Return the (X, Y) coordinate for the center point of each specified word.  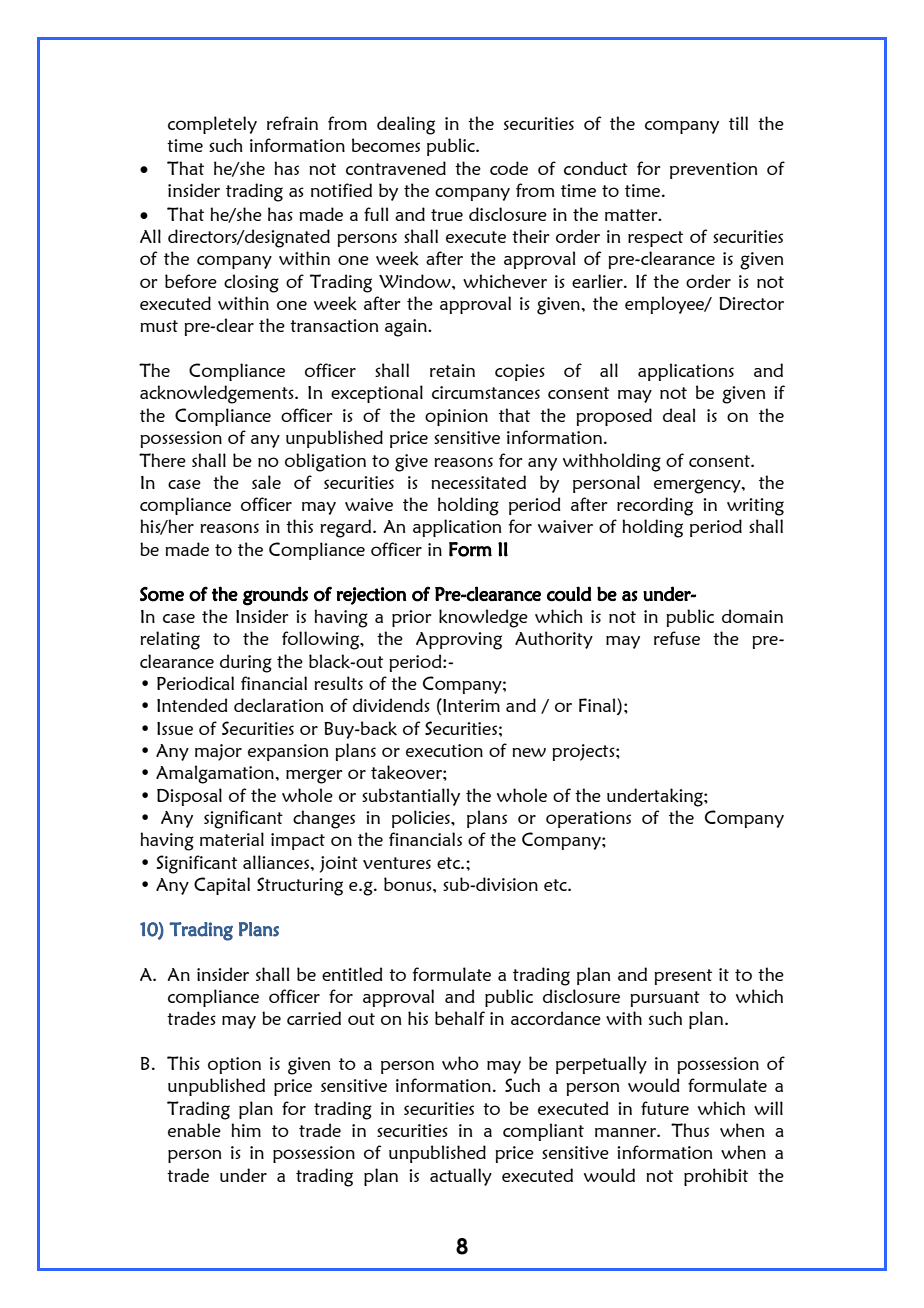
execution (444, 750)
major (218, 752)
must (159, 326)
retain (452, 370)
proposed (614, 417)
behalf (460, 1018)
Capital (222, 886)
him (246, 1130)
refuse (677, 638)
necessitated (478, 482)
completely (212, 125)
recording (655, 506)
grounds (275, 596)
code (509, 168)
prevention (713, 170)
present (683, 977)
